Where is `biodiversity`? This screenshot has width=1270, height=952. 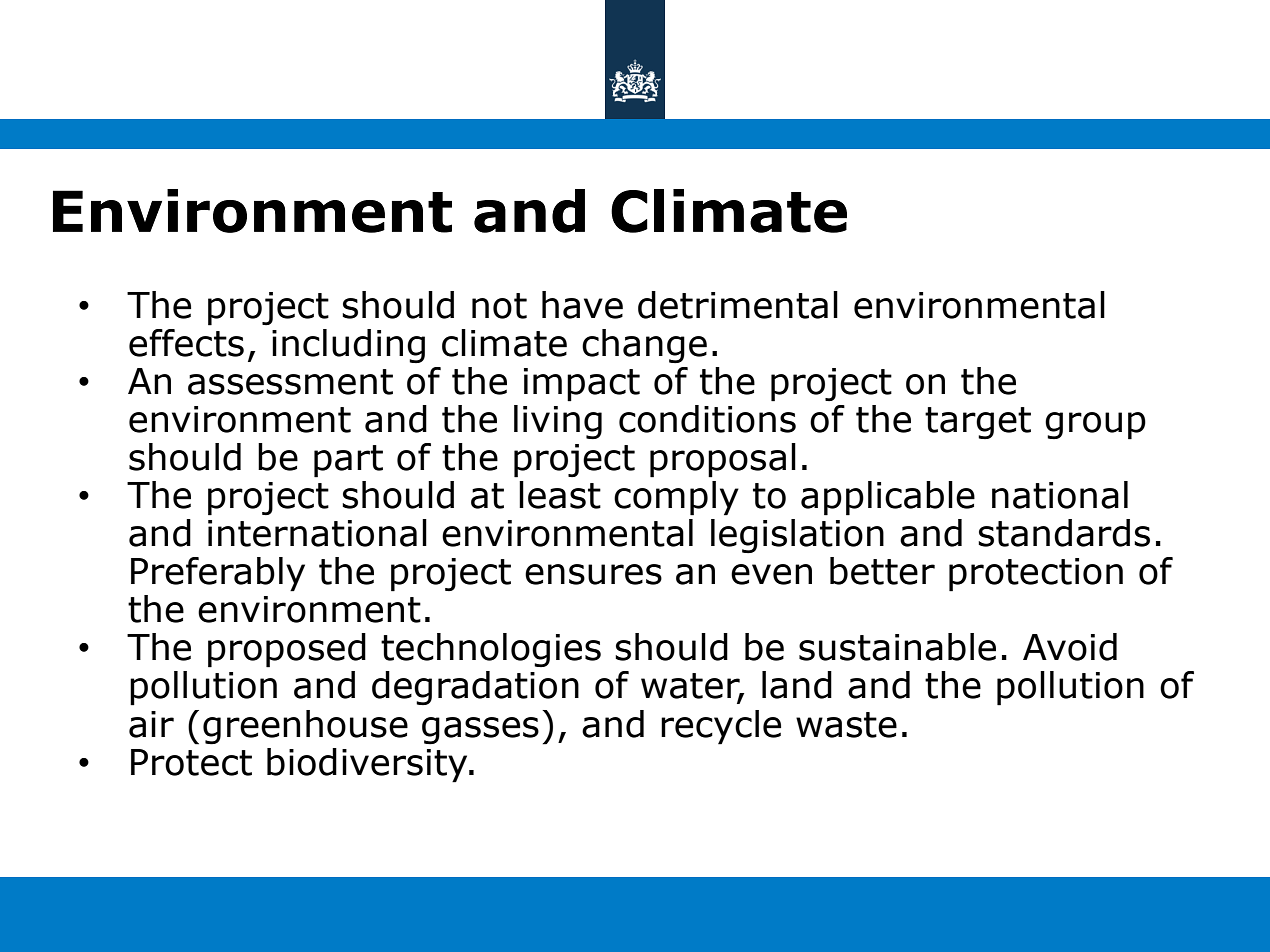 biodiversity is located at coordinates (368, 765).
